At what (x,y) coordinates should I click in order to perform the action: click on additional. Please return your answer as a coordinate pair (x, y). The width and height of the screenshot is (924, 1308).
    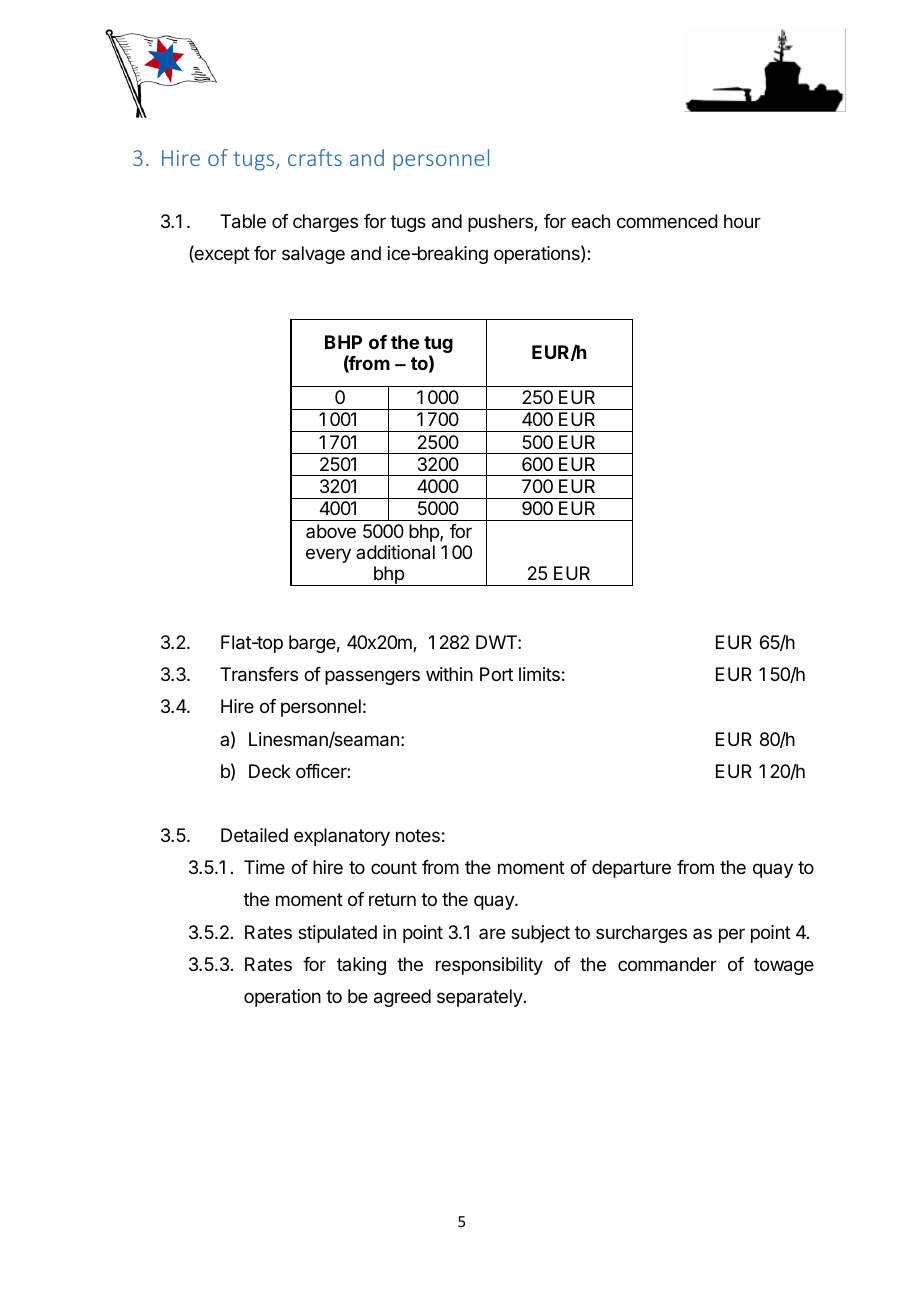
    Looking at the image, I should click on (395, 552).
